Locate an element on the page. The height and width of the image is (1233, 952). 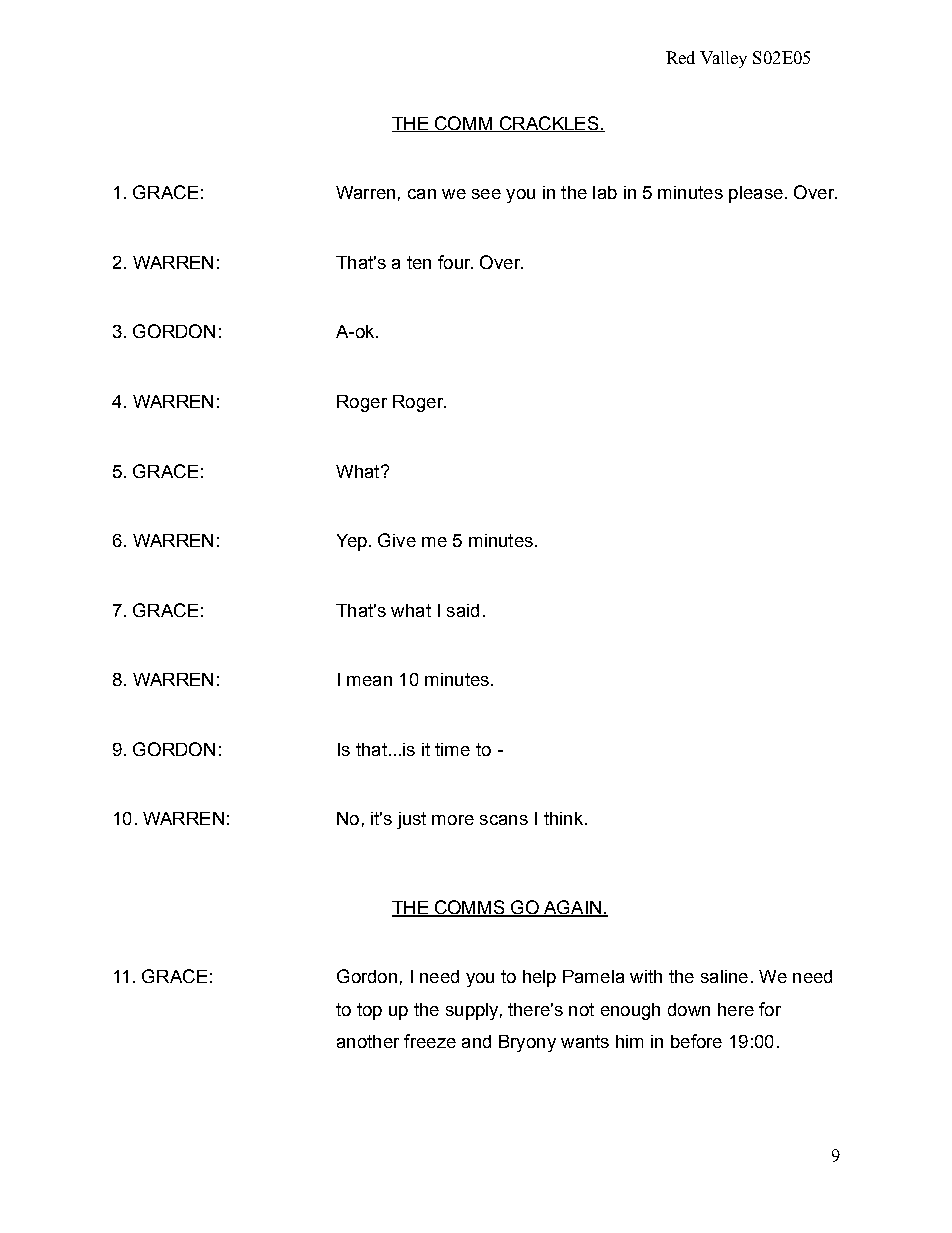
said is located at coordinates (463, 610).
